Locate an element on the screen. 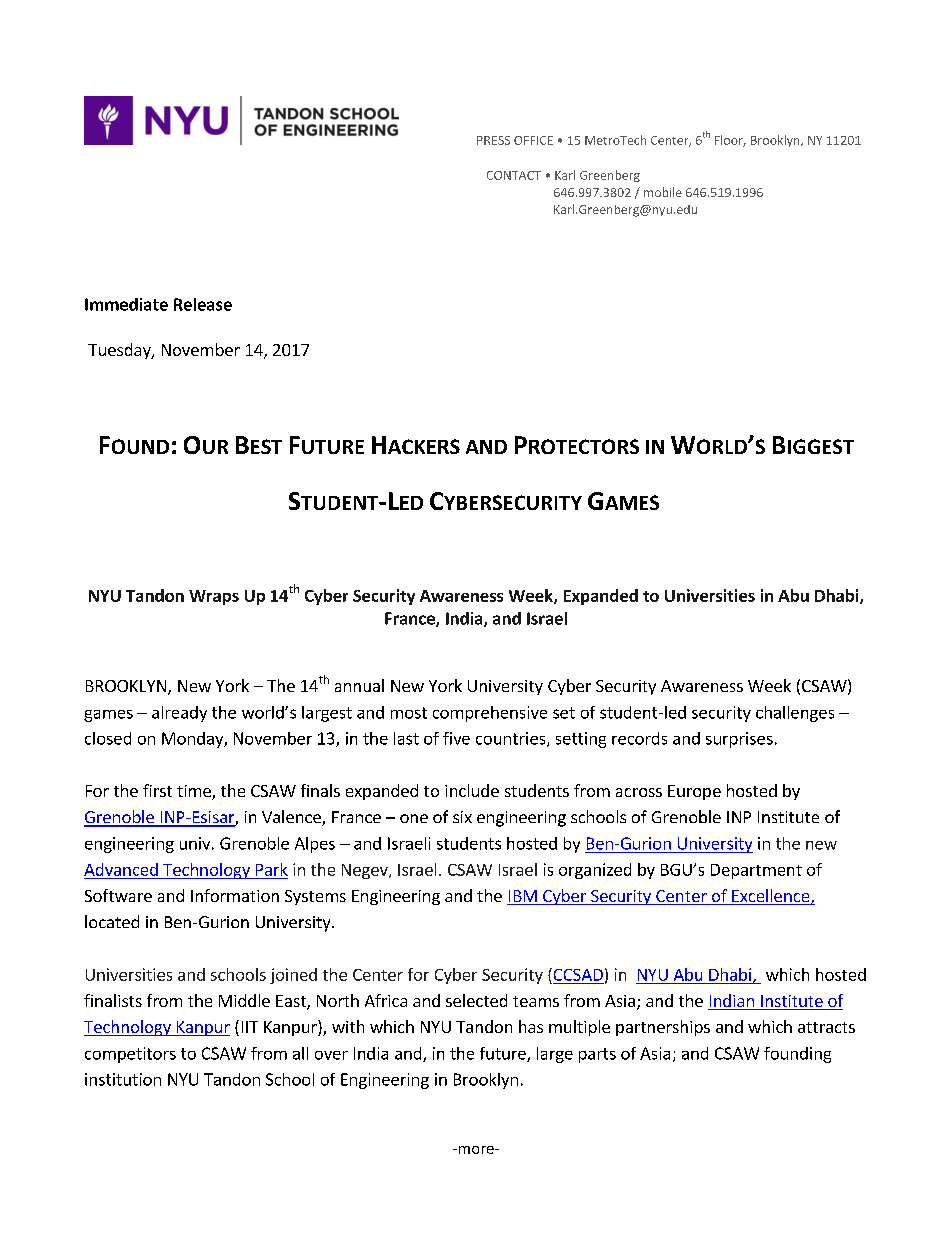 The width and height of the screenshot is (952, 1233). has is located at coordinates (531, 1026).
